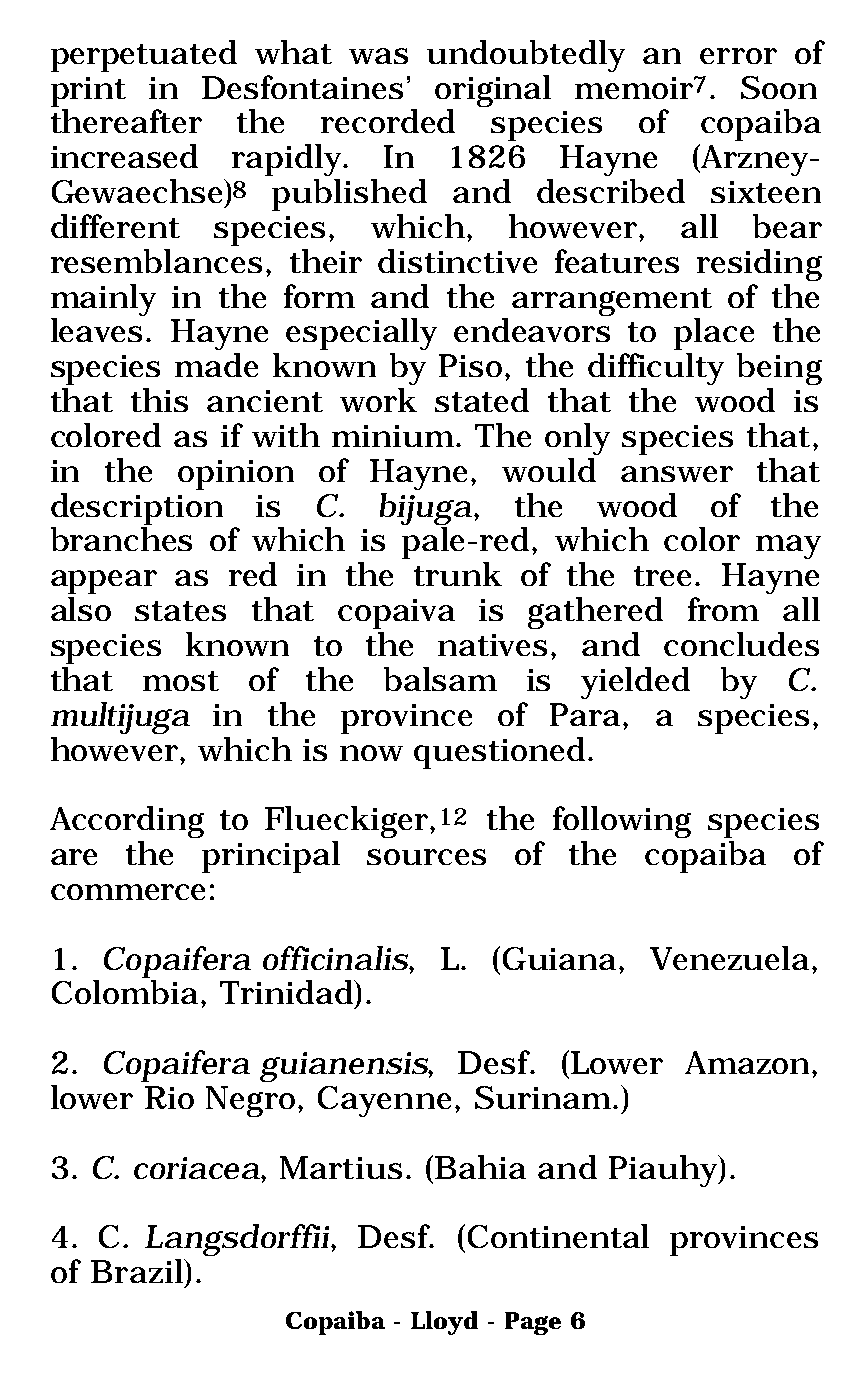 Image resolution: width=868 pixels, height=1388 pixels. Describe the element at coordinates (139, 1272) in the screenshot. I see `Brazil` at that location.
